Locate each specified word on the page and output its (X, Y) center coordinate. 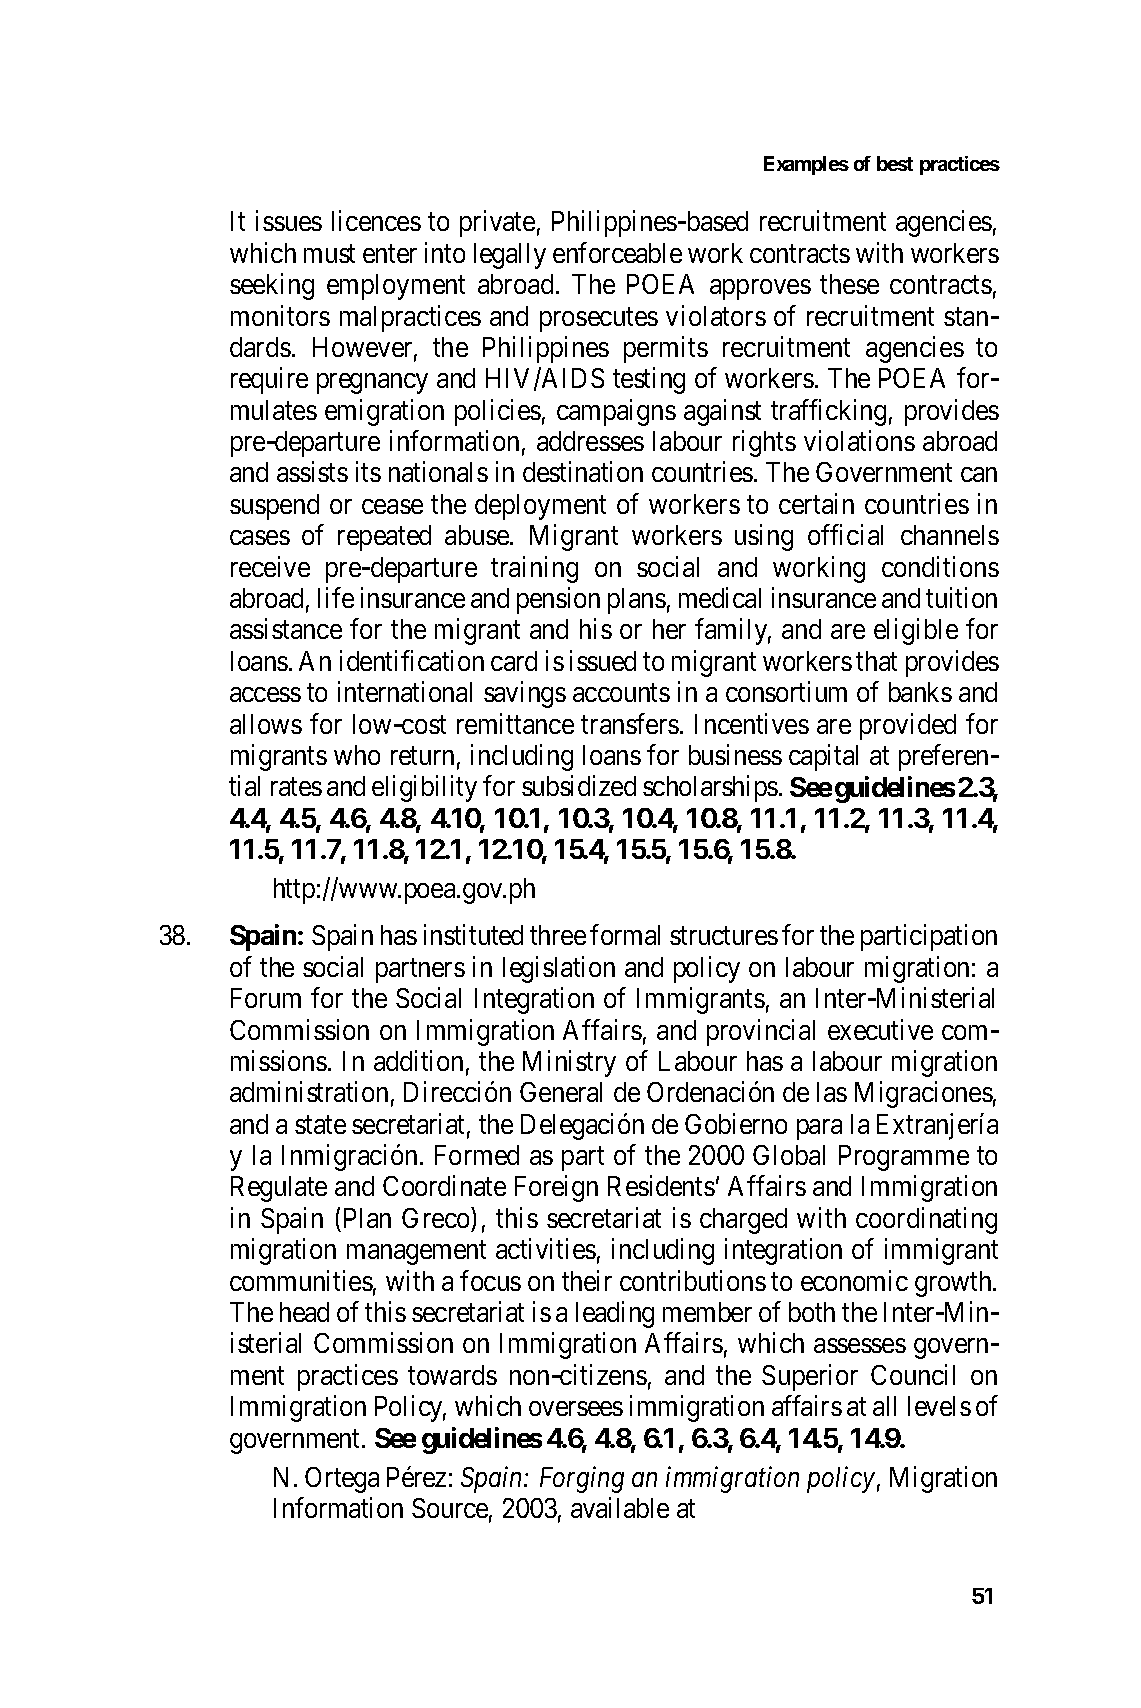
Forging (582, 1480)
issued (603, 660)
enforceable (617, 252)
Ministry (569, 1063)
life (336, 597)
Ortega (342, 1480)
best (895, 163)
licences (376, 221)
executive (880, 1029)
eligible (916, 632)
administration (309, 1091)
